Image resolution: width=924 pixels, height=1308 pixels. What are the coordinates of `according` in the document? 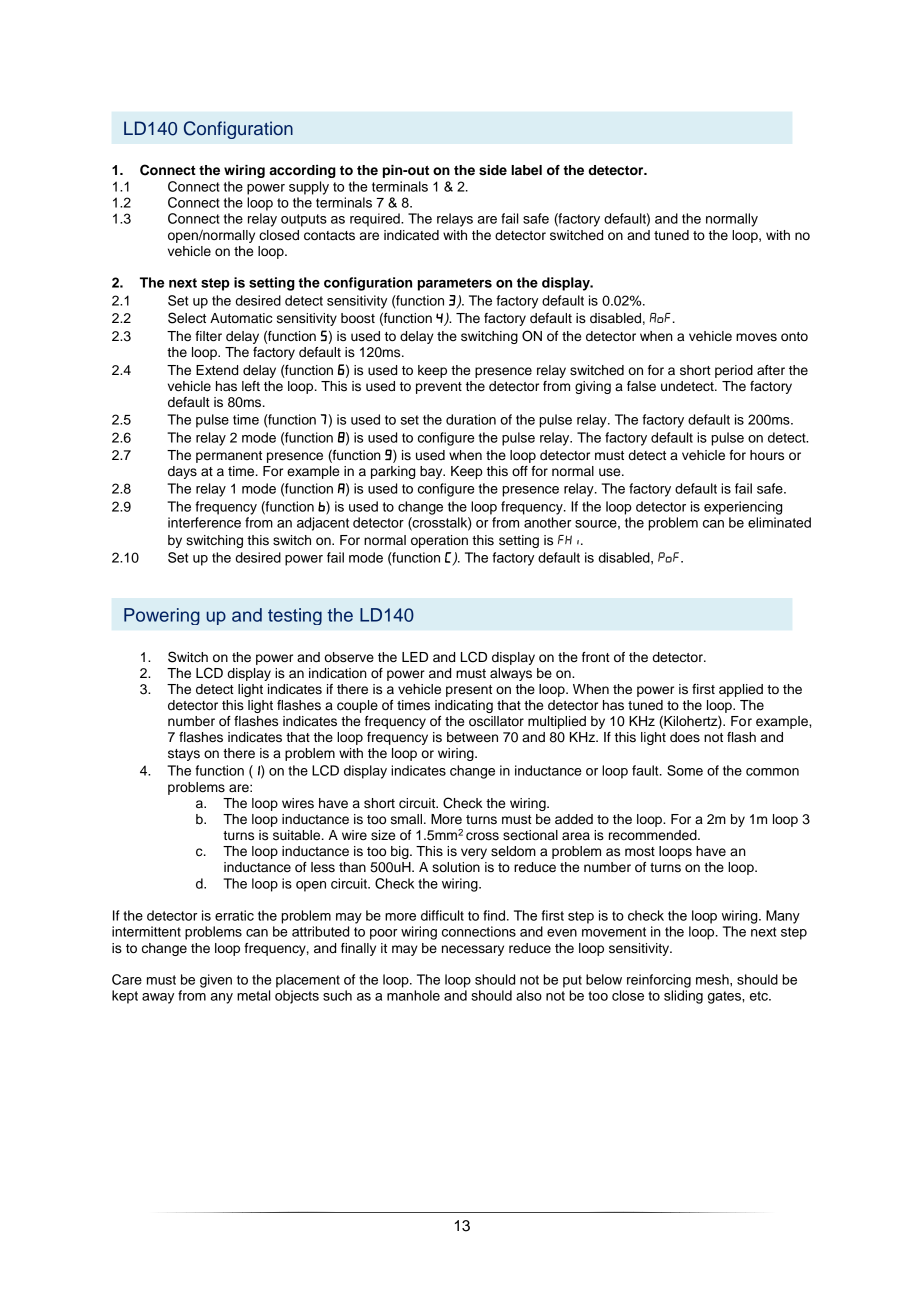 It's located at (302, 171).
